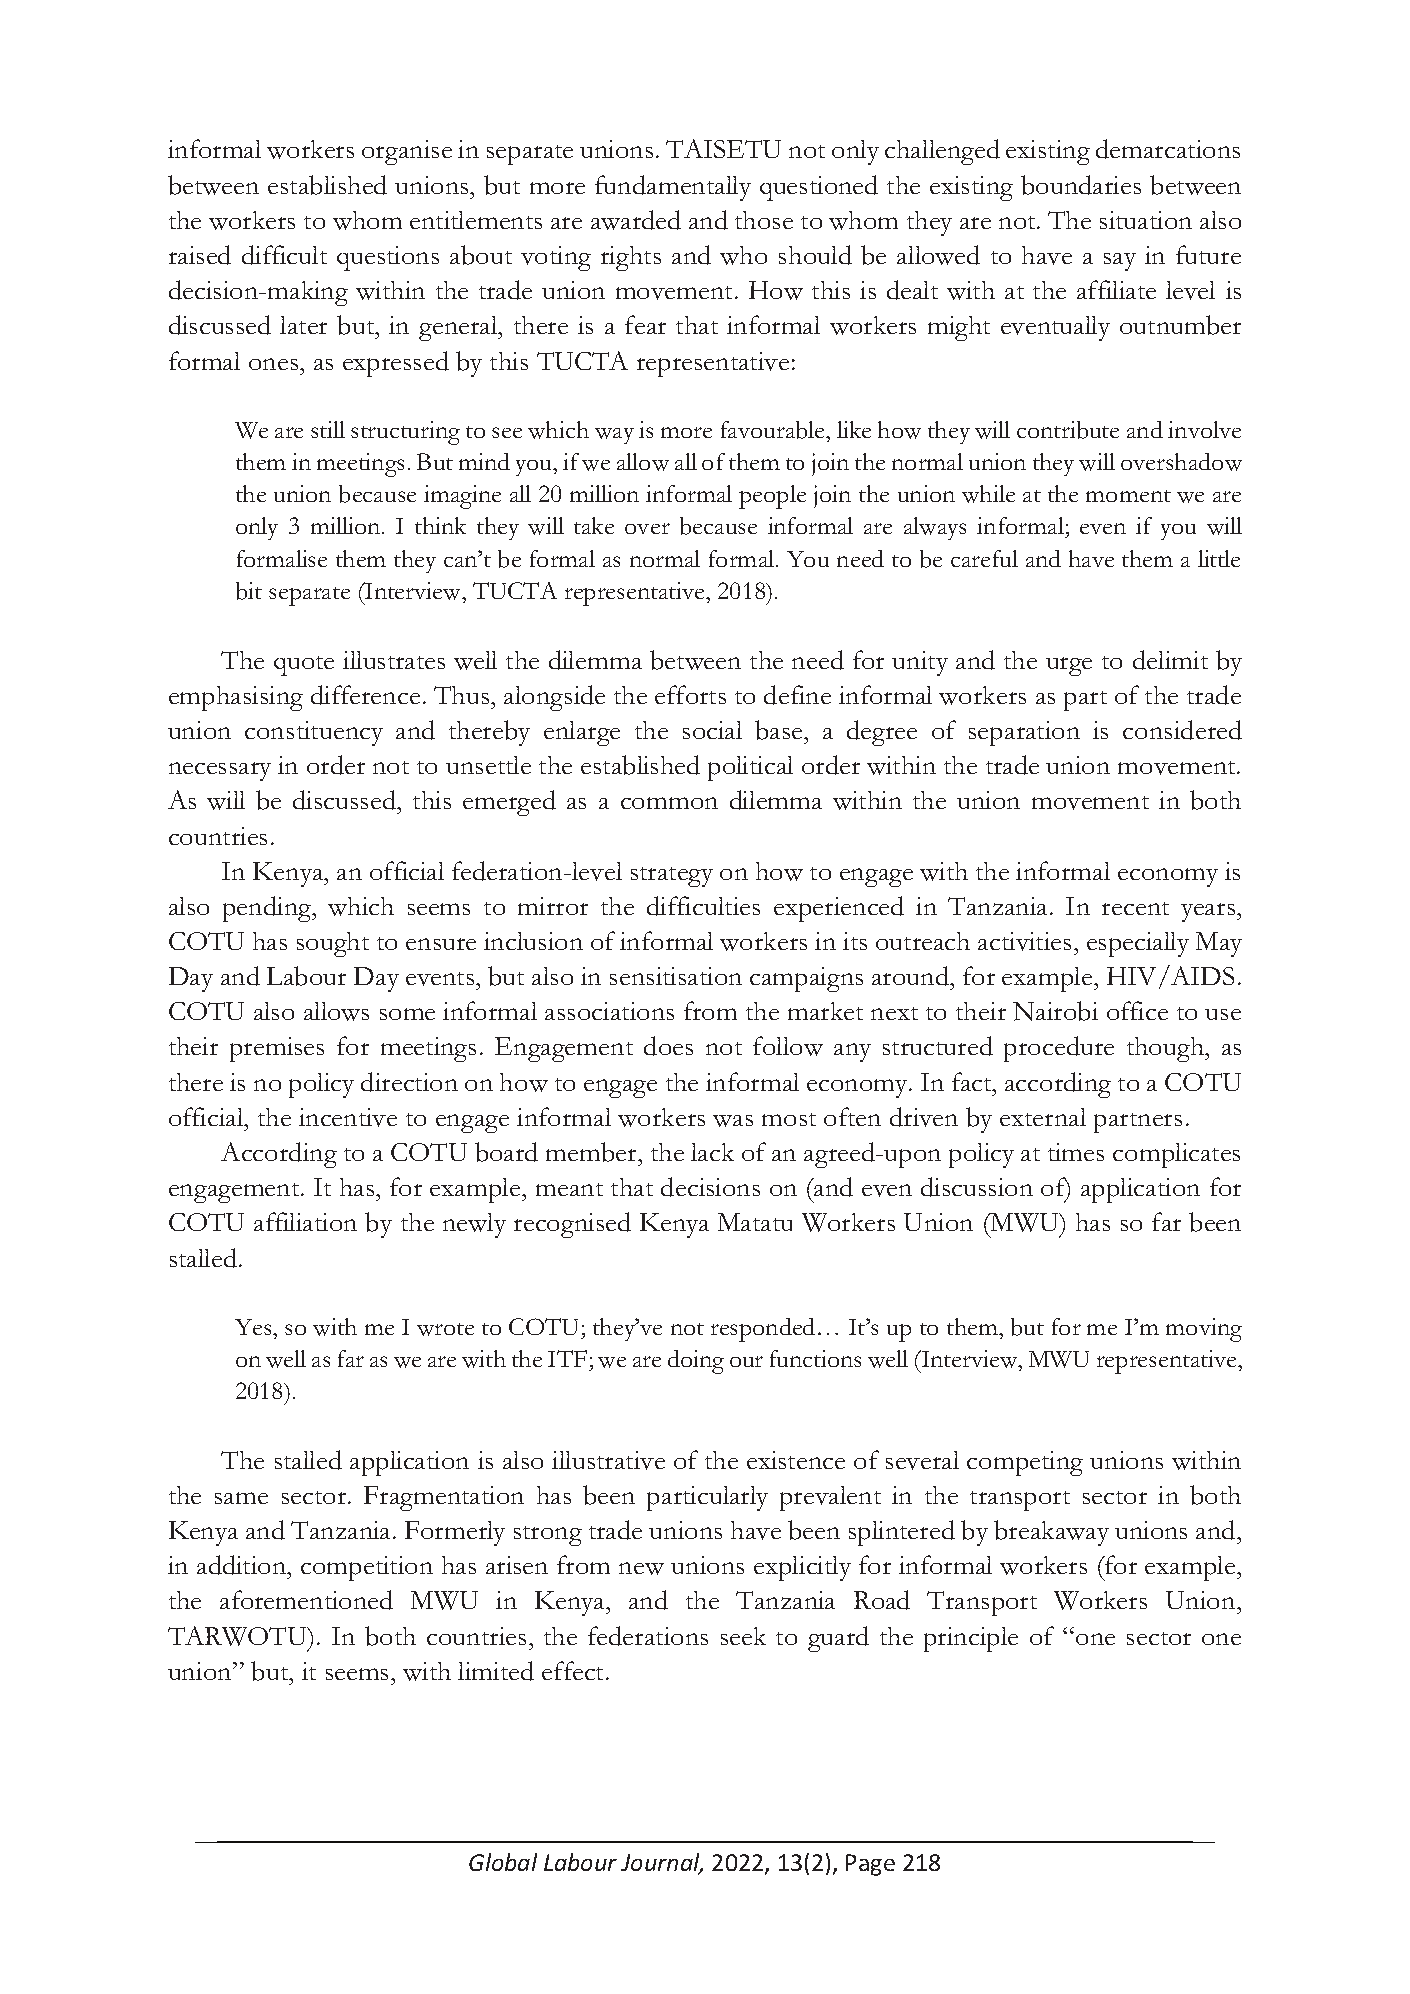 Image resolution: width=1410 pixels, height=1994 pixels. I want to click on questions, so click(388, 258).
